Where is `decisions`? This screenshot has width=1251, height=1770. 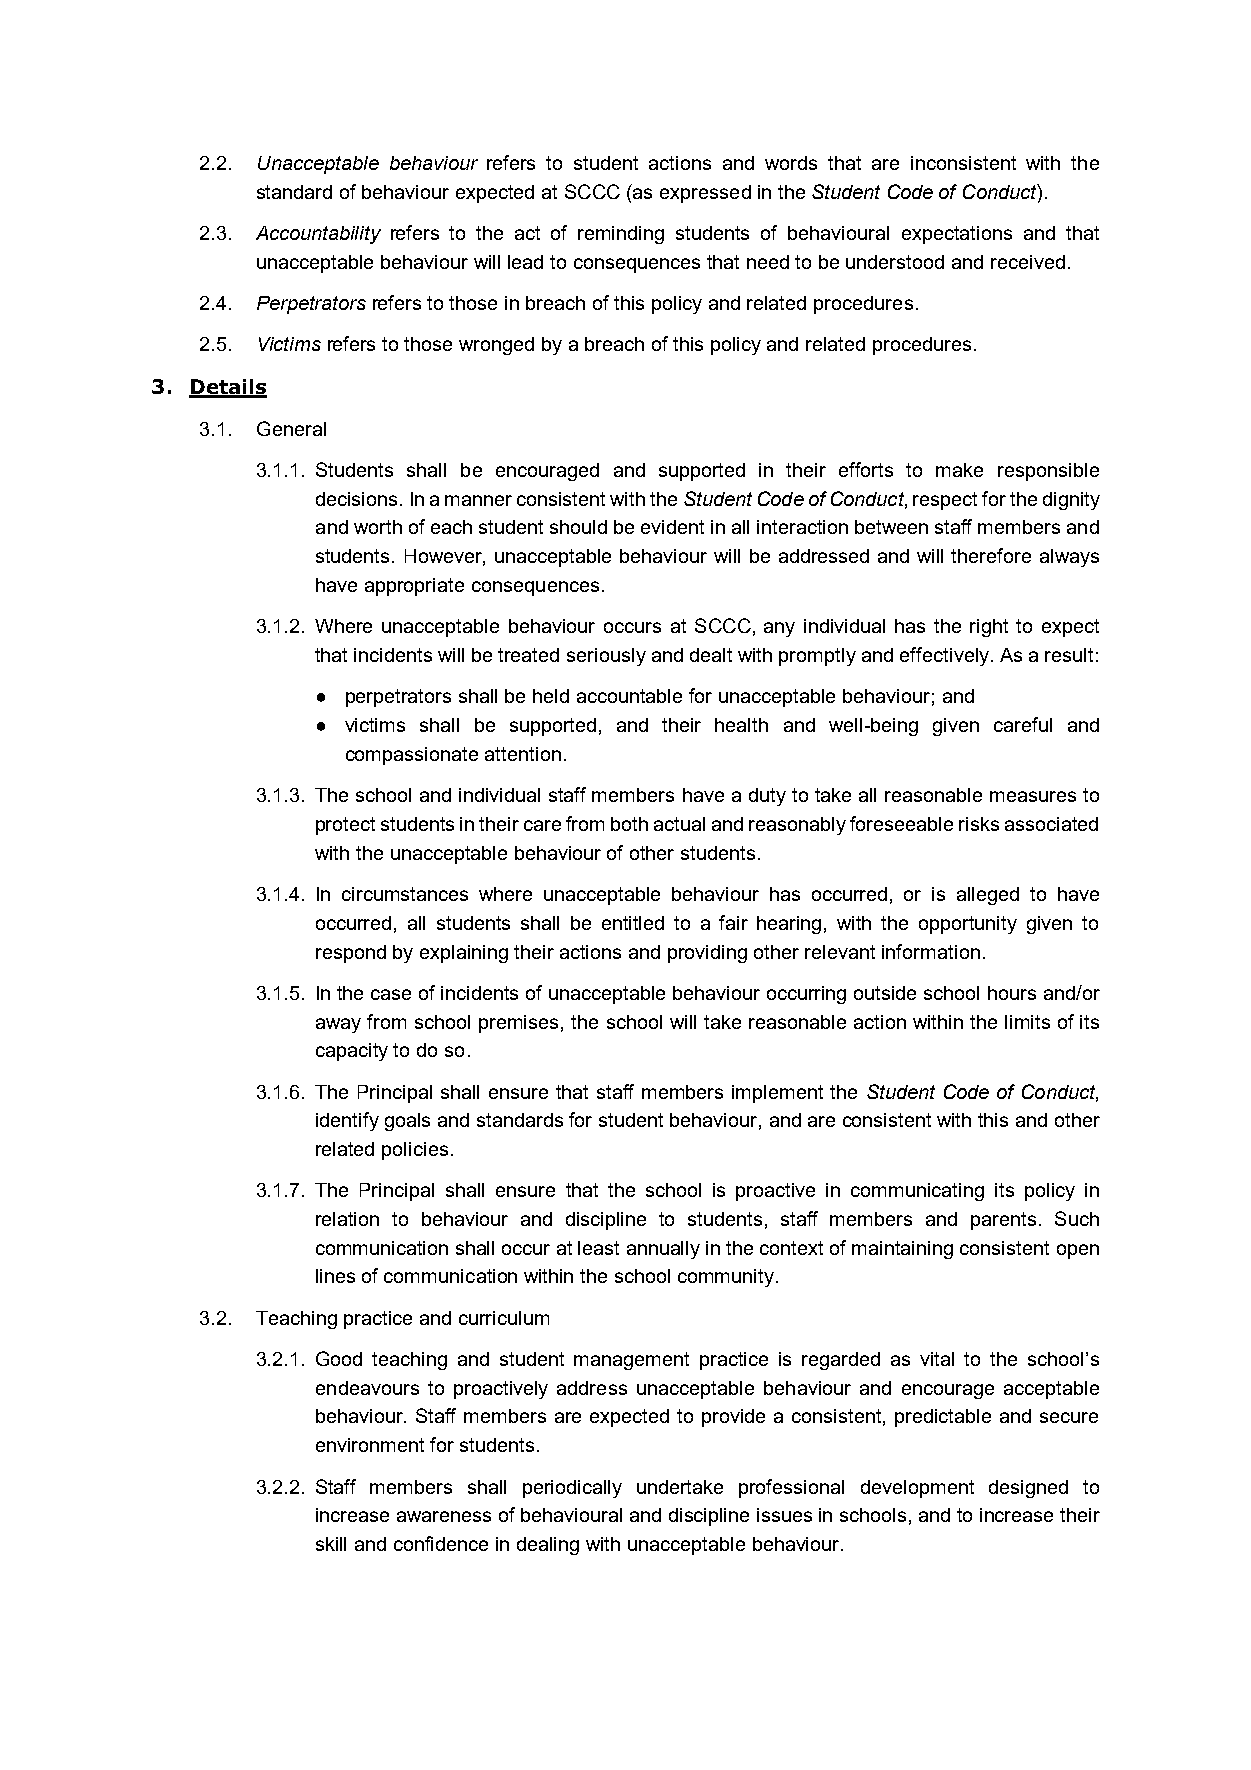
decisions is located at coordinates (356, 499).
